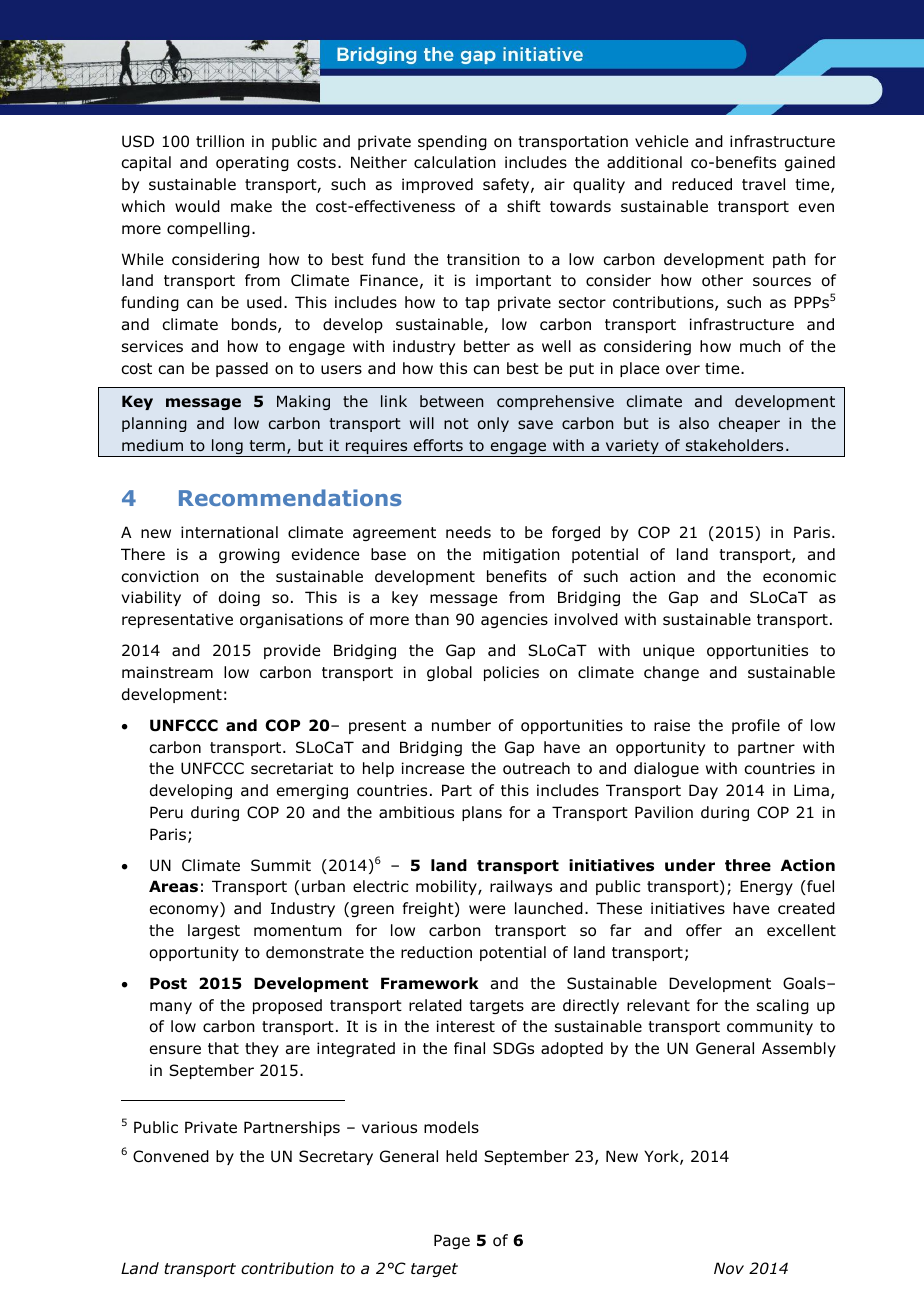 The width and height of the image is (924, 1308). Describe the element at coordinates (734, 445) in the image. I see `stakeholders` at that location.
